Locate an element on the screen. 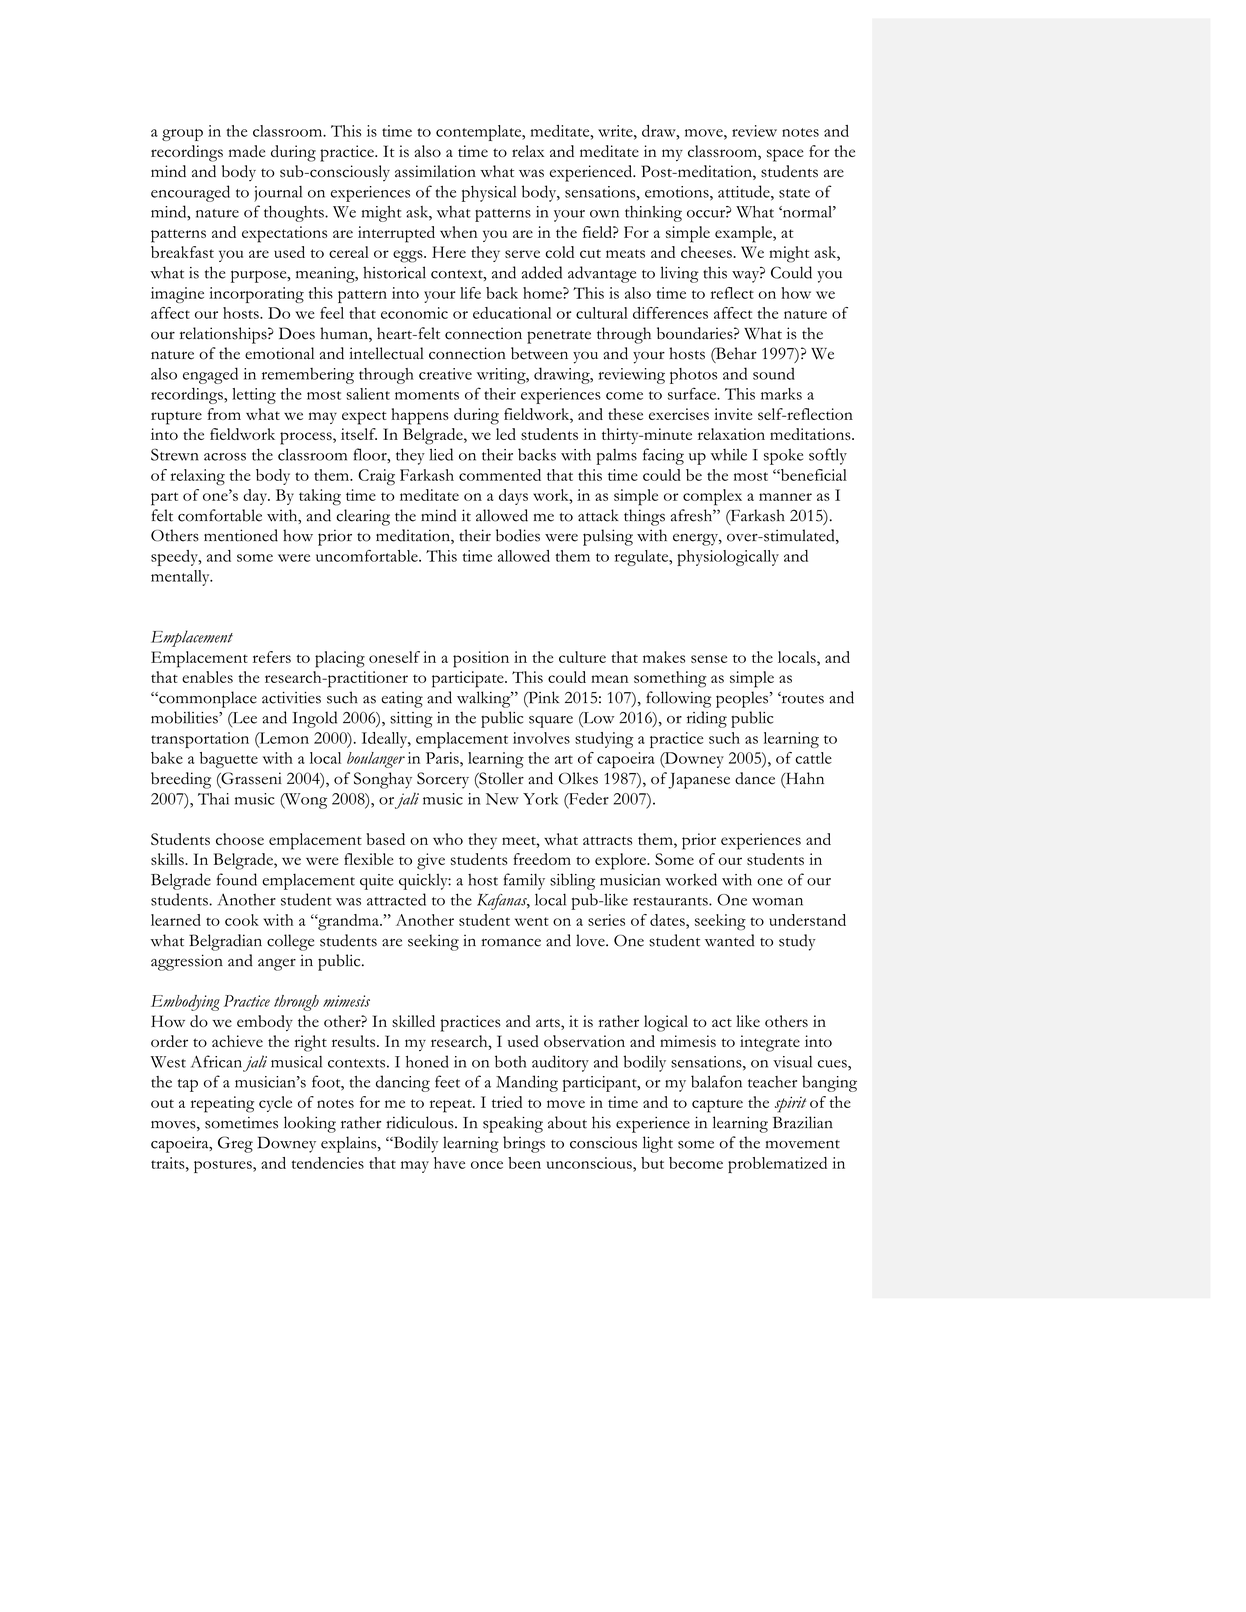  invite is located at coordinates (733, 414).
